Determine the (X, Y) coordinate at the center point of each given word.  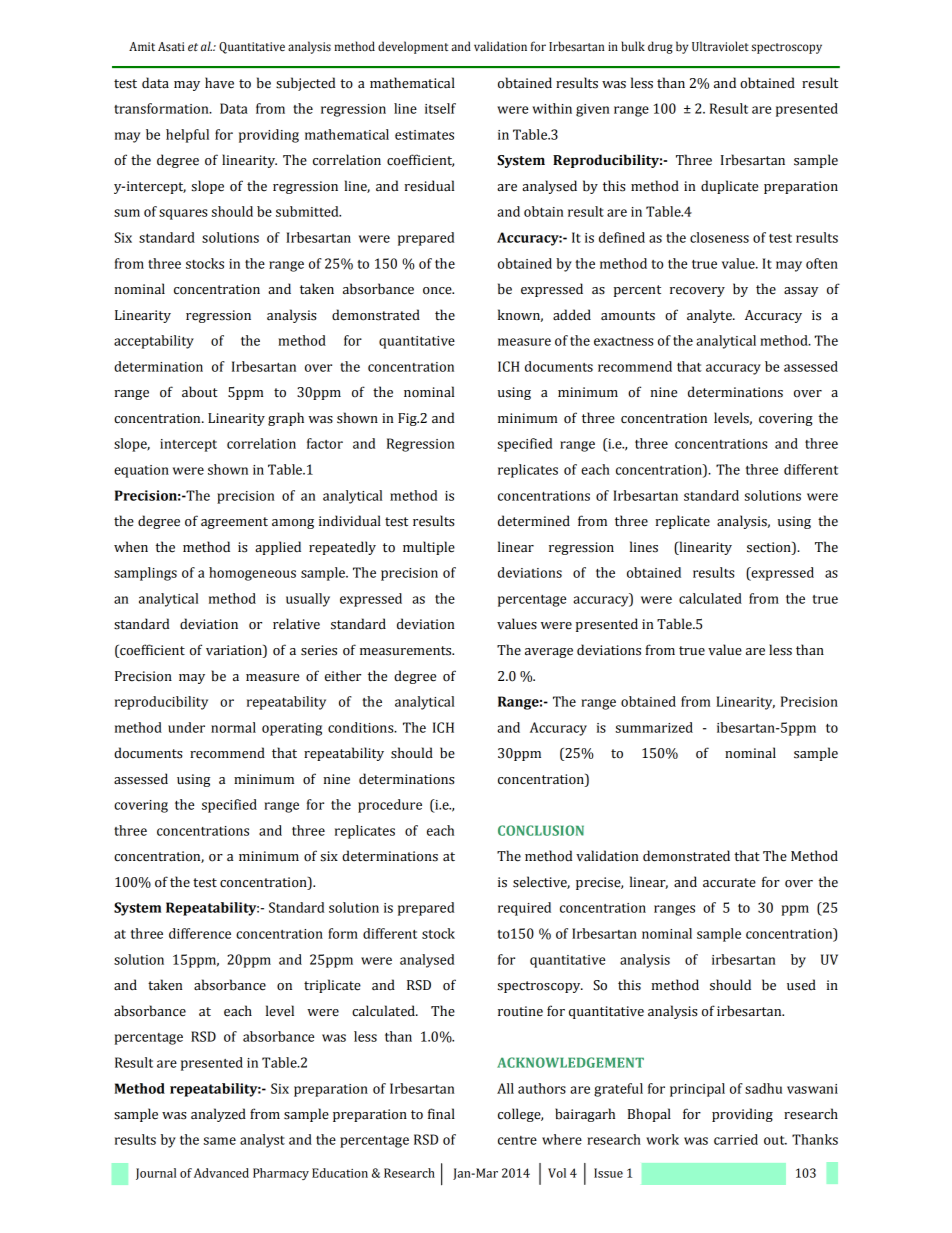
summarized (654, 727)
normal (233, 727)
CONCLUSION (541, 830)
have (219, 83)
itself (440, 108)
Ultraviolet (720, 46)
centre (517, 1140)
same (220, 1141)
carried (736, 1139)
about (200, 392)
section (770, 547)
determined (534, 521)
